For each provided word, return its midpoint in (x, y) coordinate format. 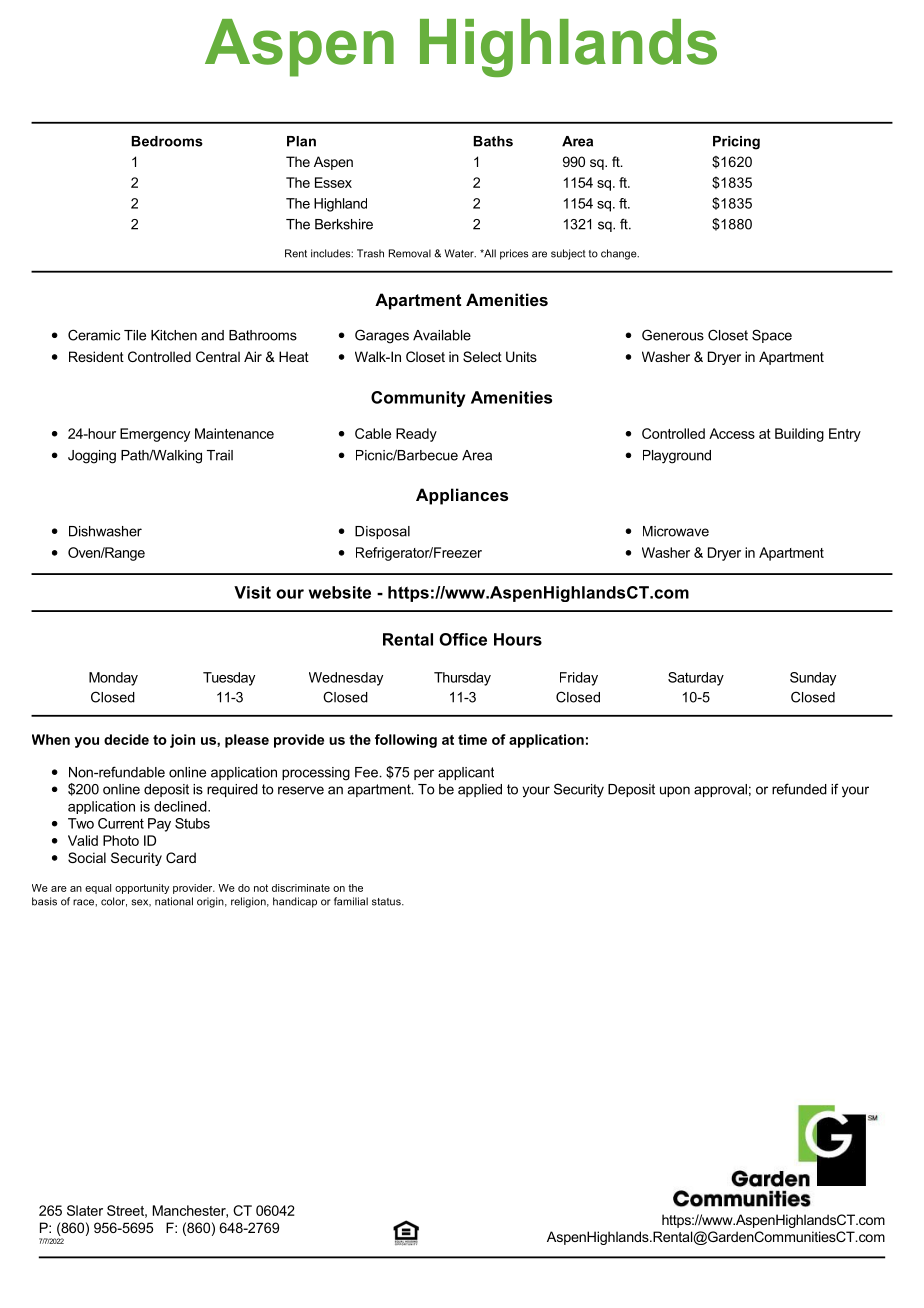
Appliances (462, 496)
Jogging (92, 457)
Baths (493, 141)
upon (675, 791)
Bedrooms (167, 141)
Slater (85, 1210)
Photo (121, 840)
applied (480, 790)
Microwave (676, 531)
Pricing (736, 143)
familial (351, 901)
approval (720, 790)
